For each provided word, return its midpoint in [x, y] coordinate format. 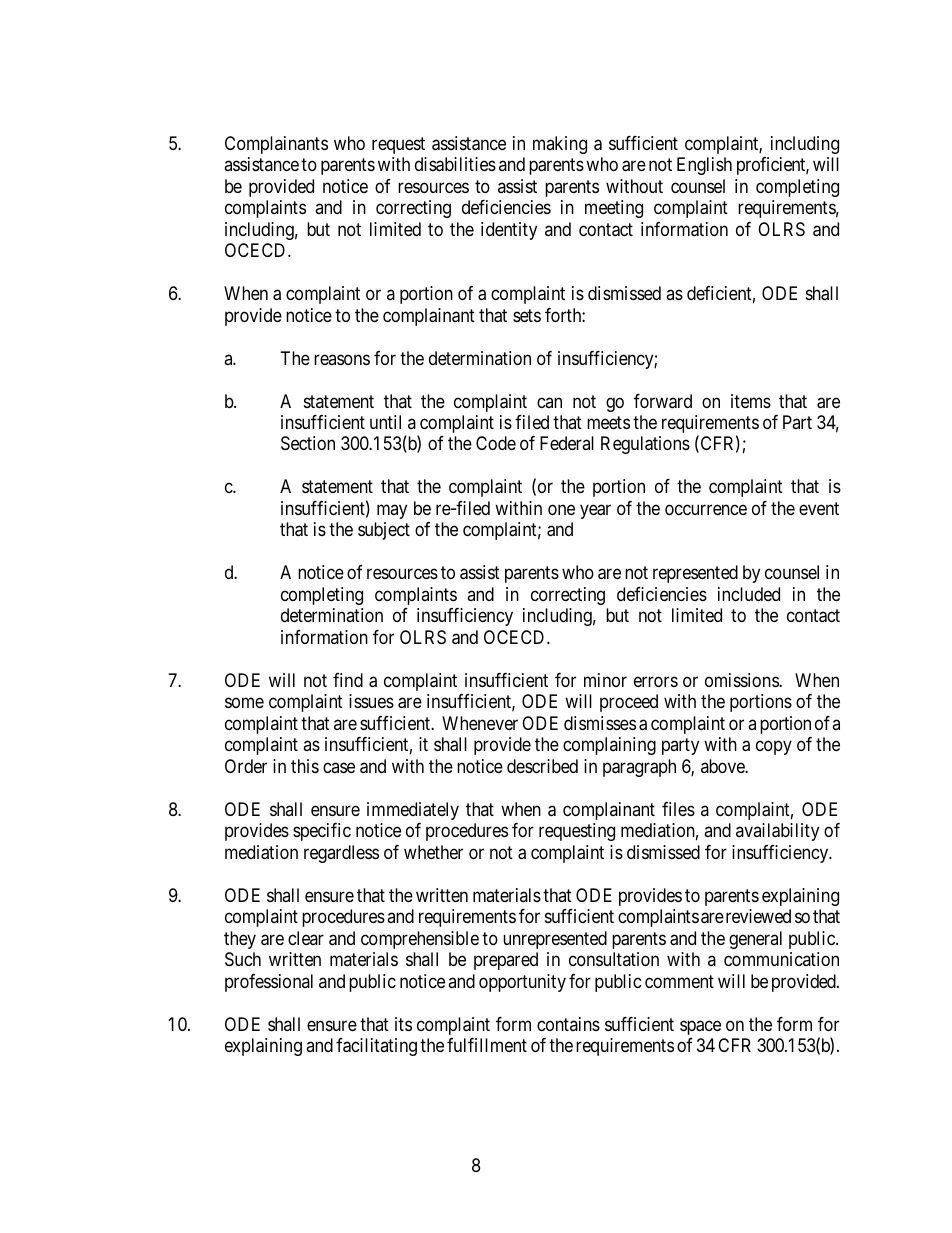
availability [777, 832]
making [560, 145]
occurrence [706, 510]
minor [605, 680]
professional [269, 983]
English [704, 166]
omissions [742, 680]
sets [527, 315]
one [561, 510]
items [751, 401]
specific [322, 832]
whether [433, 852]
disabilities [455, 164]
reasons [342, 359]
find [348, 680]
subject [384, 531]
